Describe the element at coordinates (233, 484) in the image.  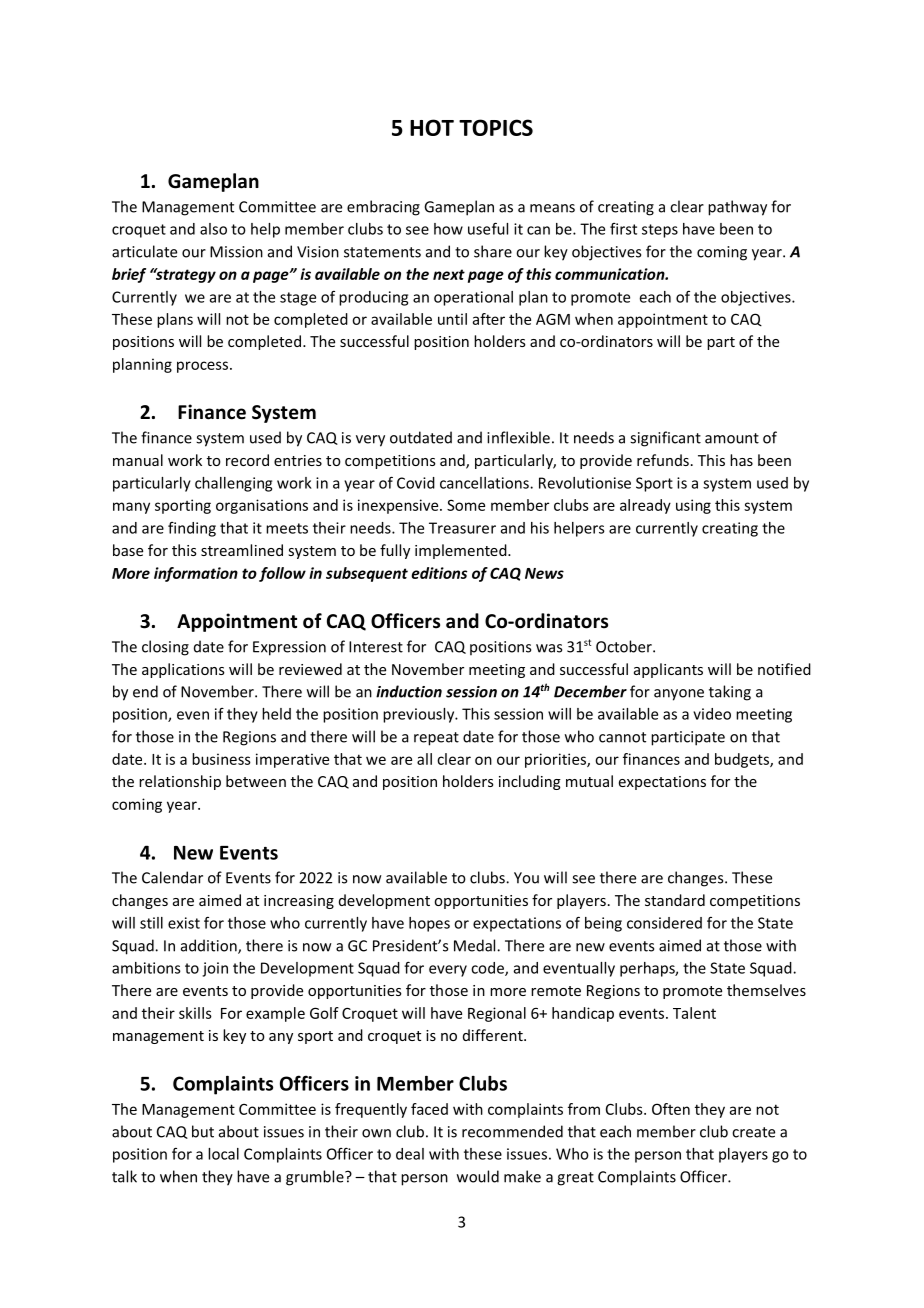
I see `challenging` at that location.
